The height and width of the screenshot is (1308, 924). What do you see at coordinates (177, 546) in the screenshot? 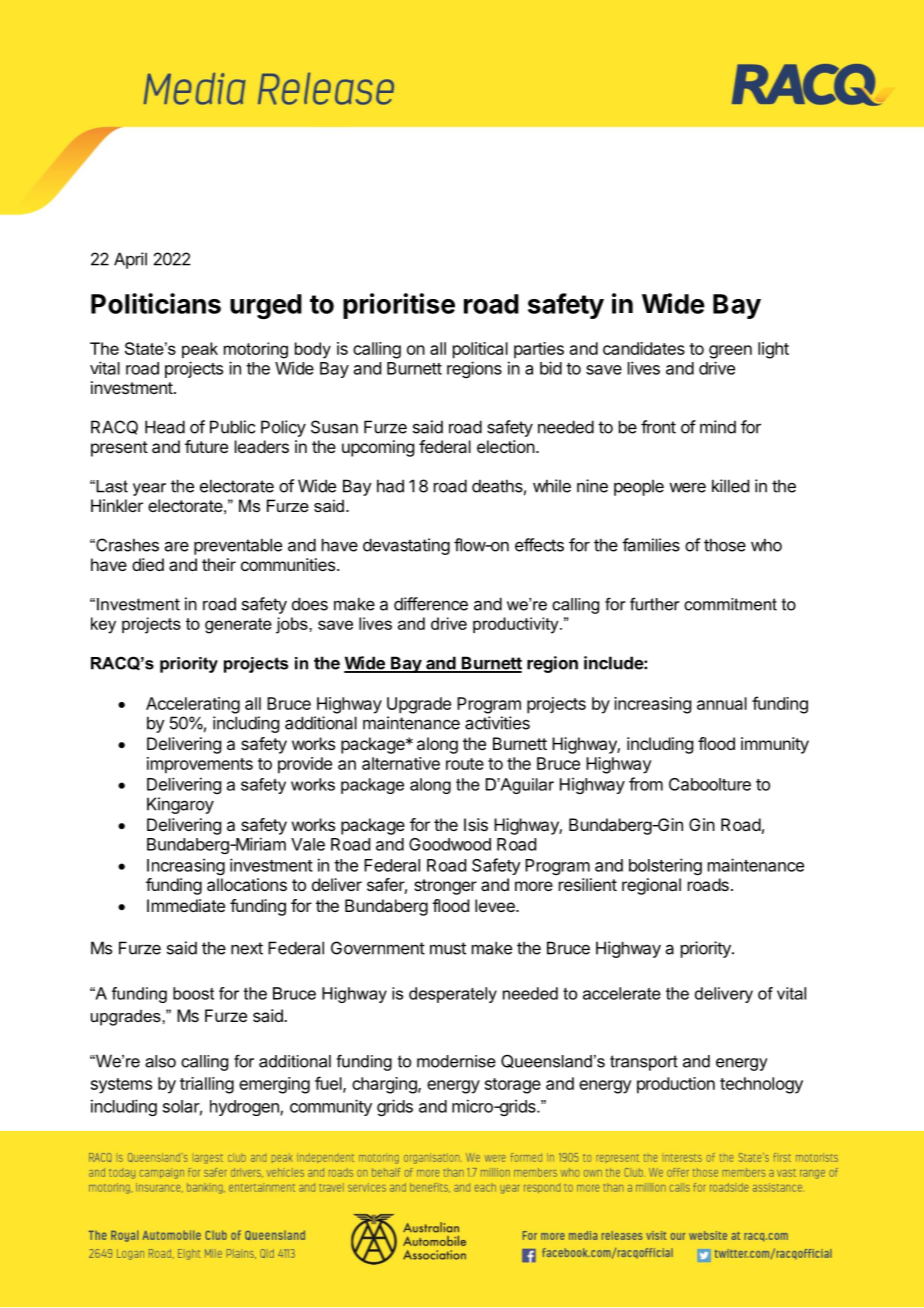
I see `are` at bounding box center [177, 546].
